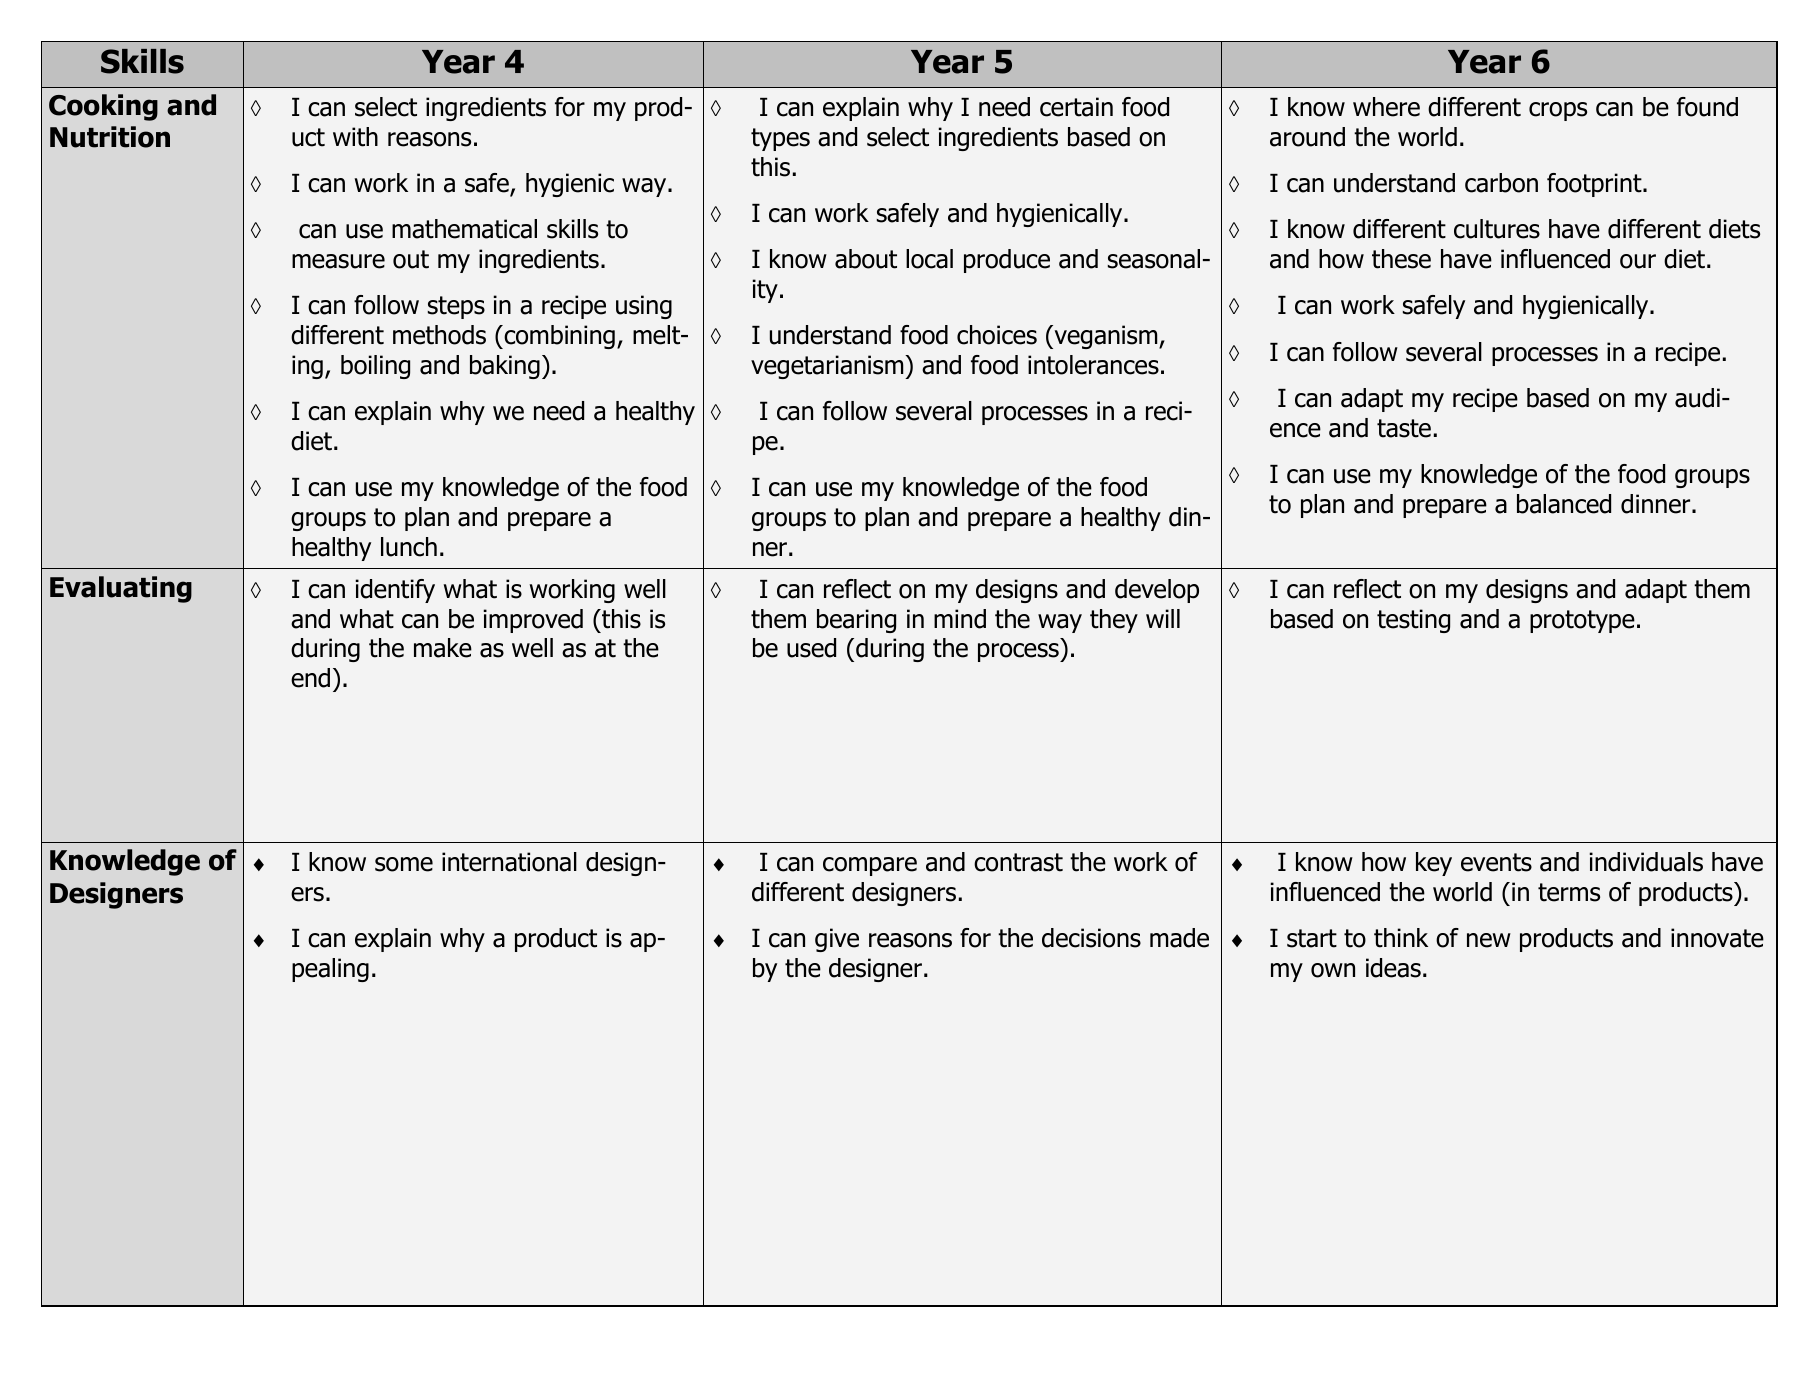 Image resolution: width=1795 pixels, height=1387 pixels. I want to click on develop, so click(1157, 591).
